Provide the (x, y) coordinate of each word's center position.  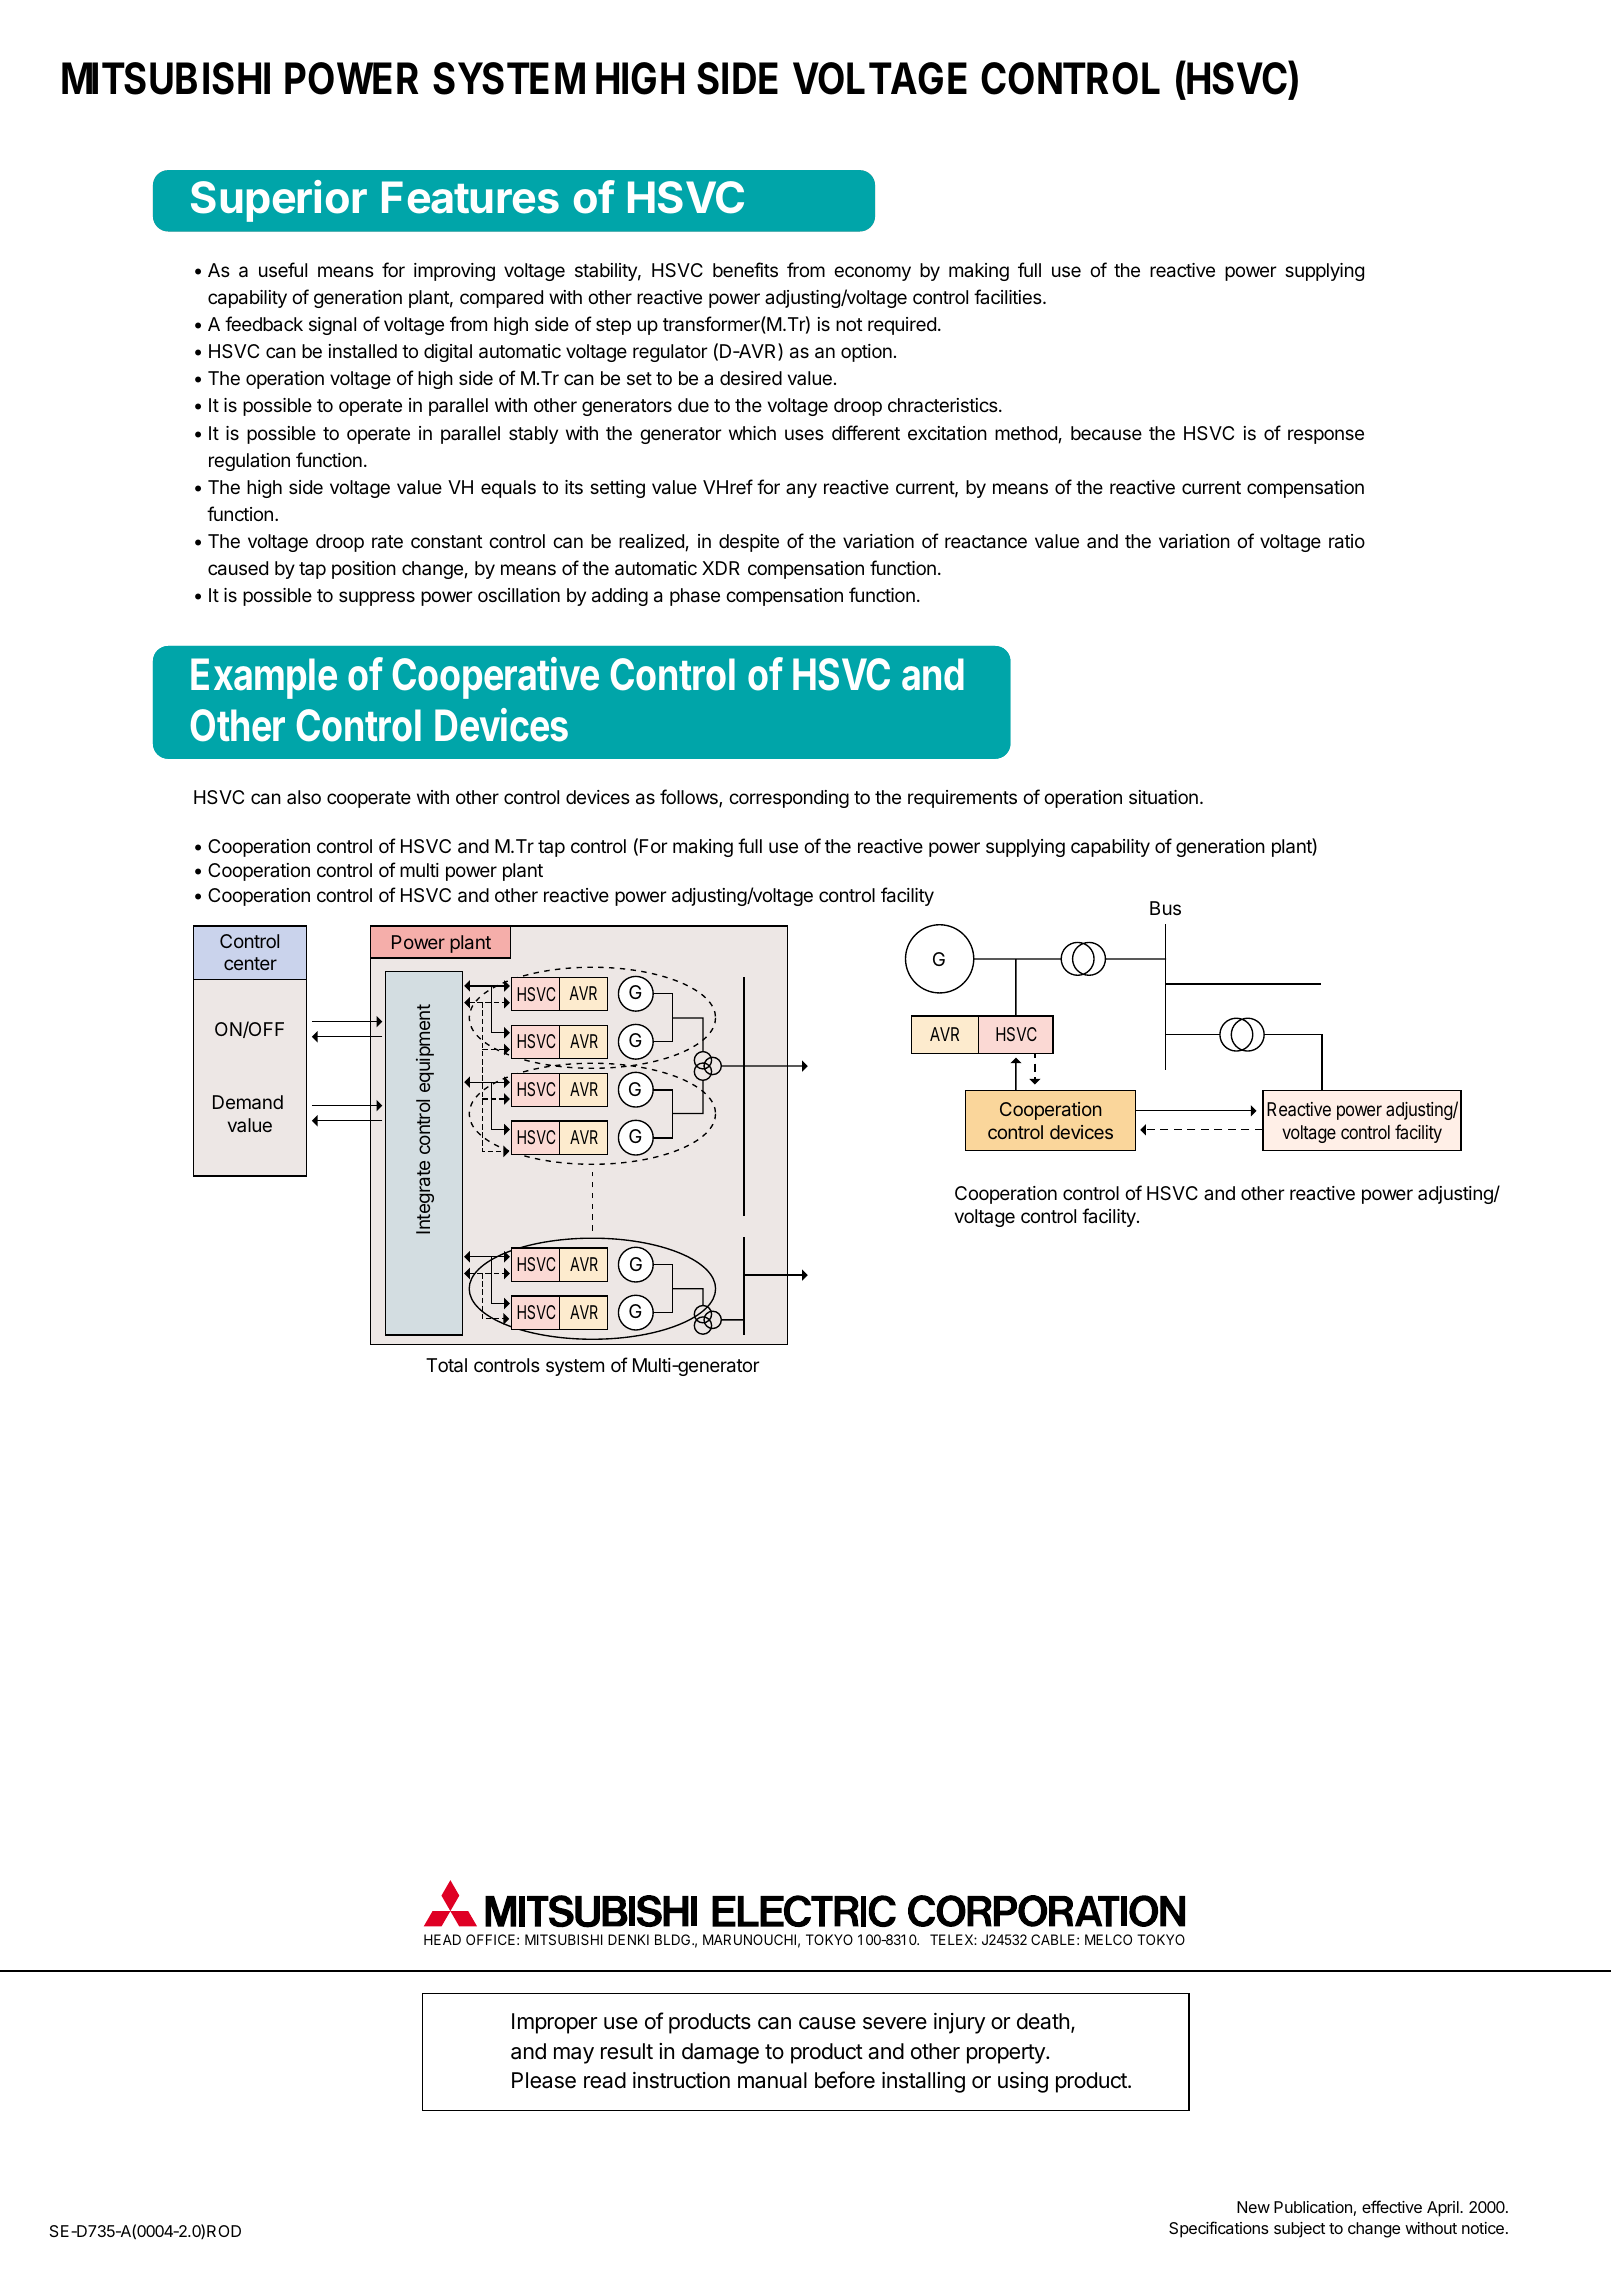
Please (544, 2080)
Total (446, 1365)
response (1326, 436)
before (845, 2080)
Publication (1313, 2207)
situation (1163, 797)
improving (454, 272)
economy (872, 273)
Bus (1165, 908)
